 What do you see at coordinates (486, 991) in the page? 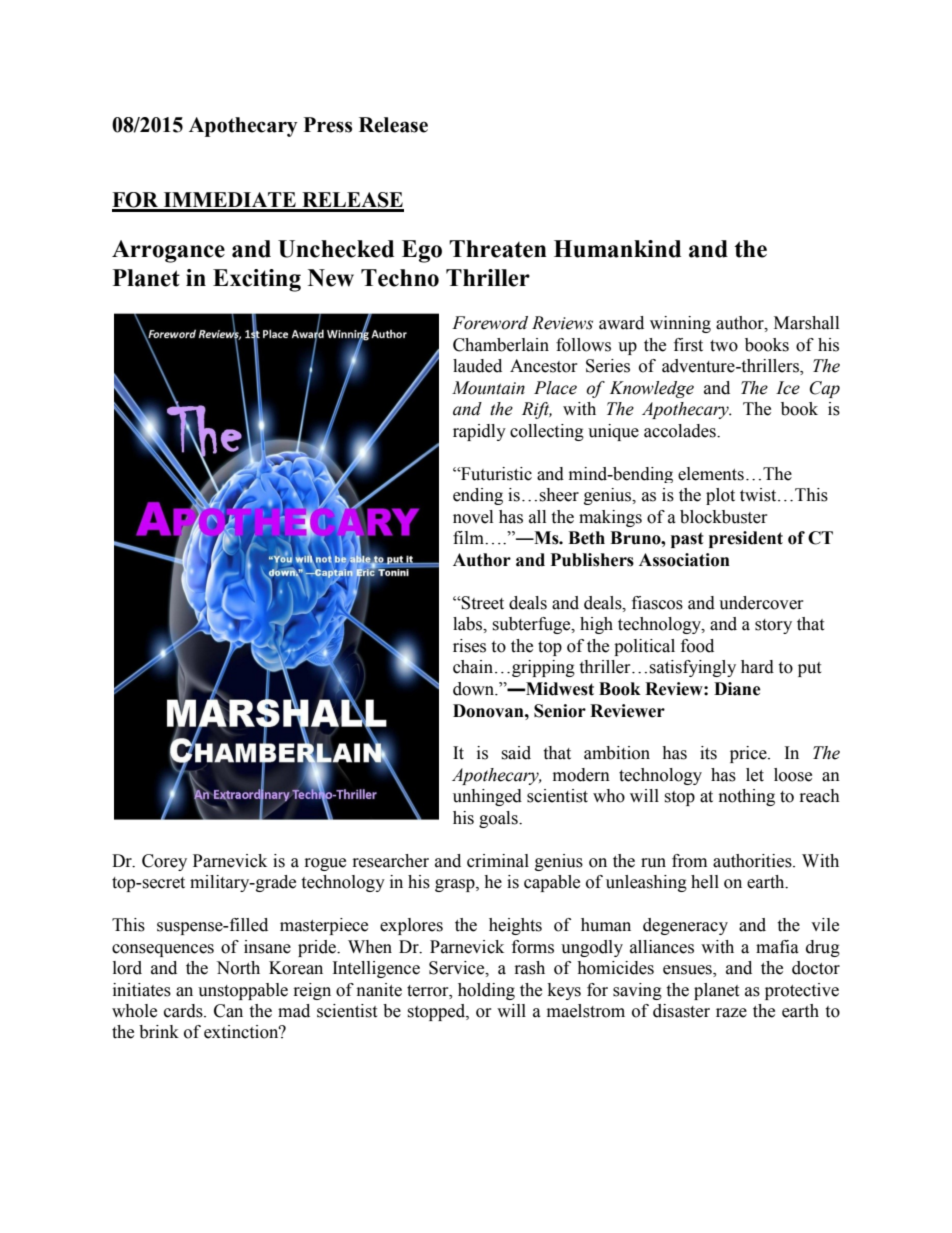
I see `holding` at bounding box center [486, 991].
